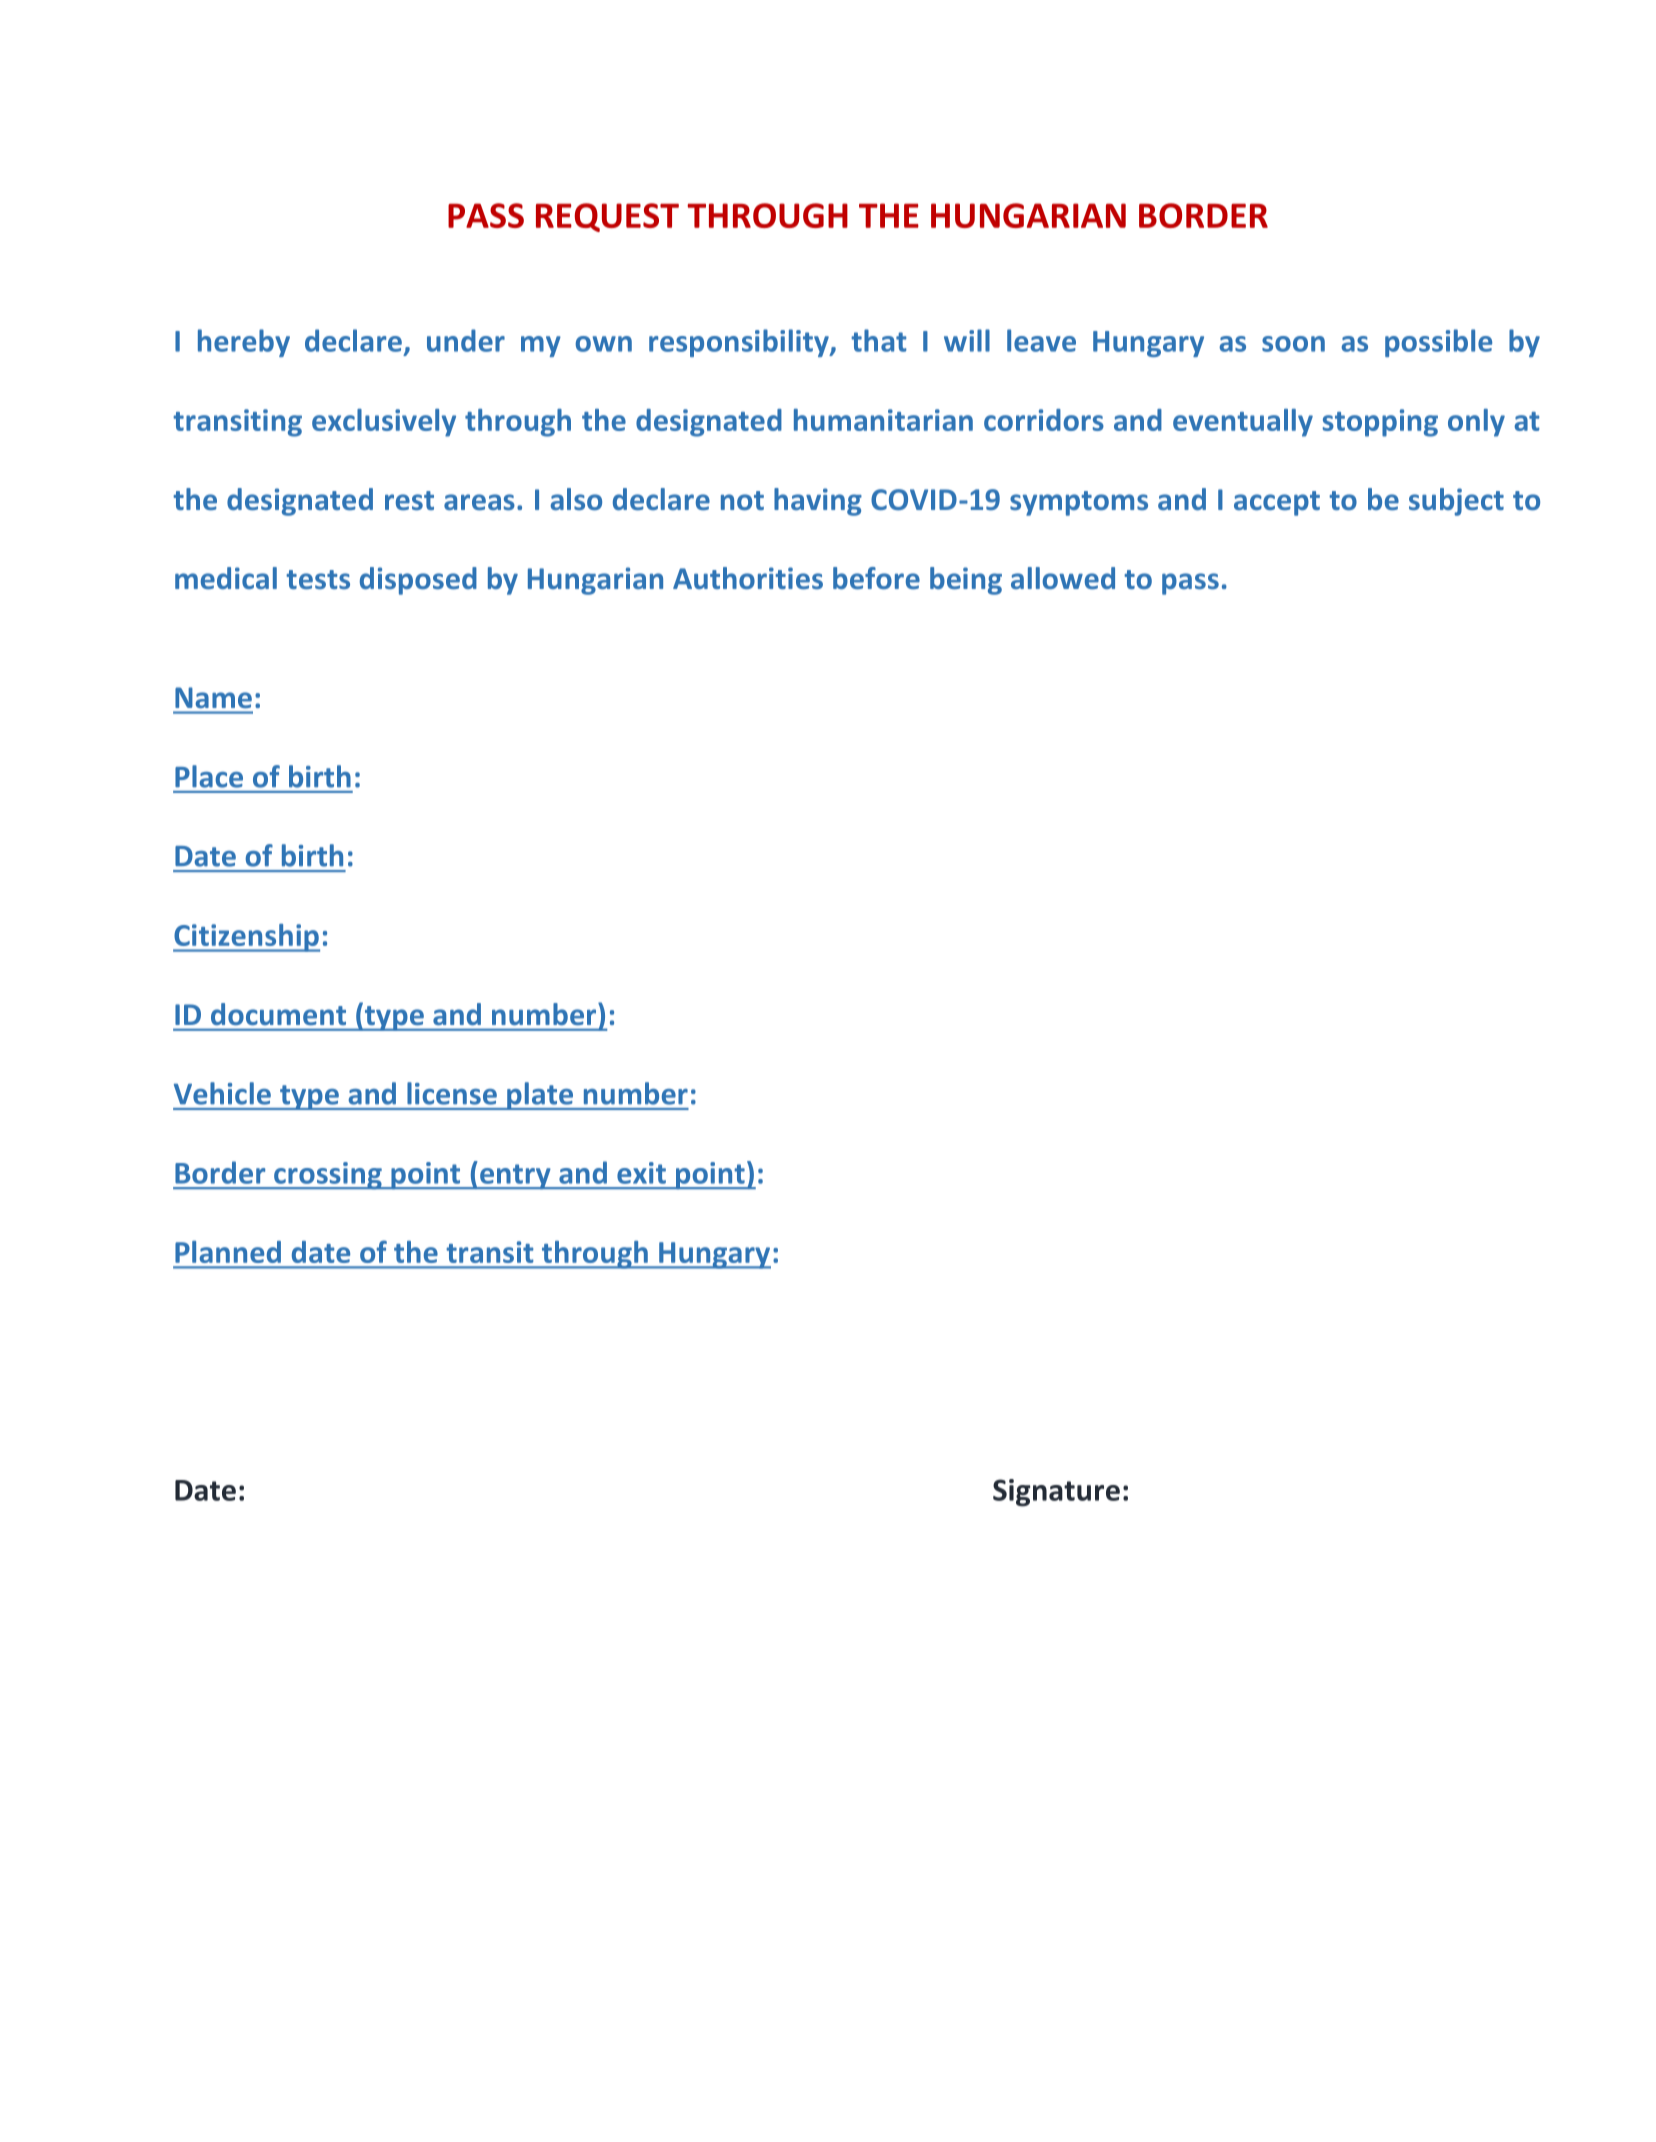 The height and width of the screenshot is (2142, 1656). Describe the element at coordinates (466, 340) in the screenshot. I see `under` at that location.
